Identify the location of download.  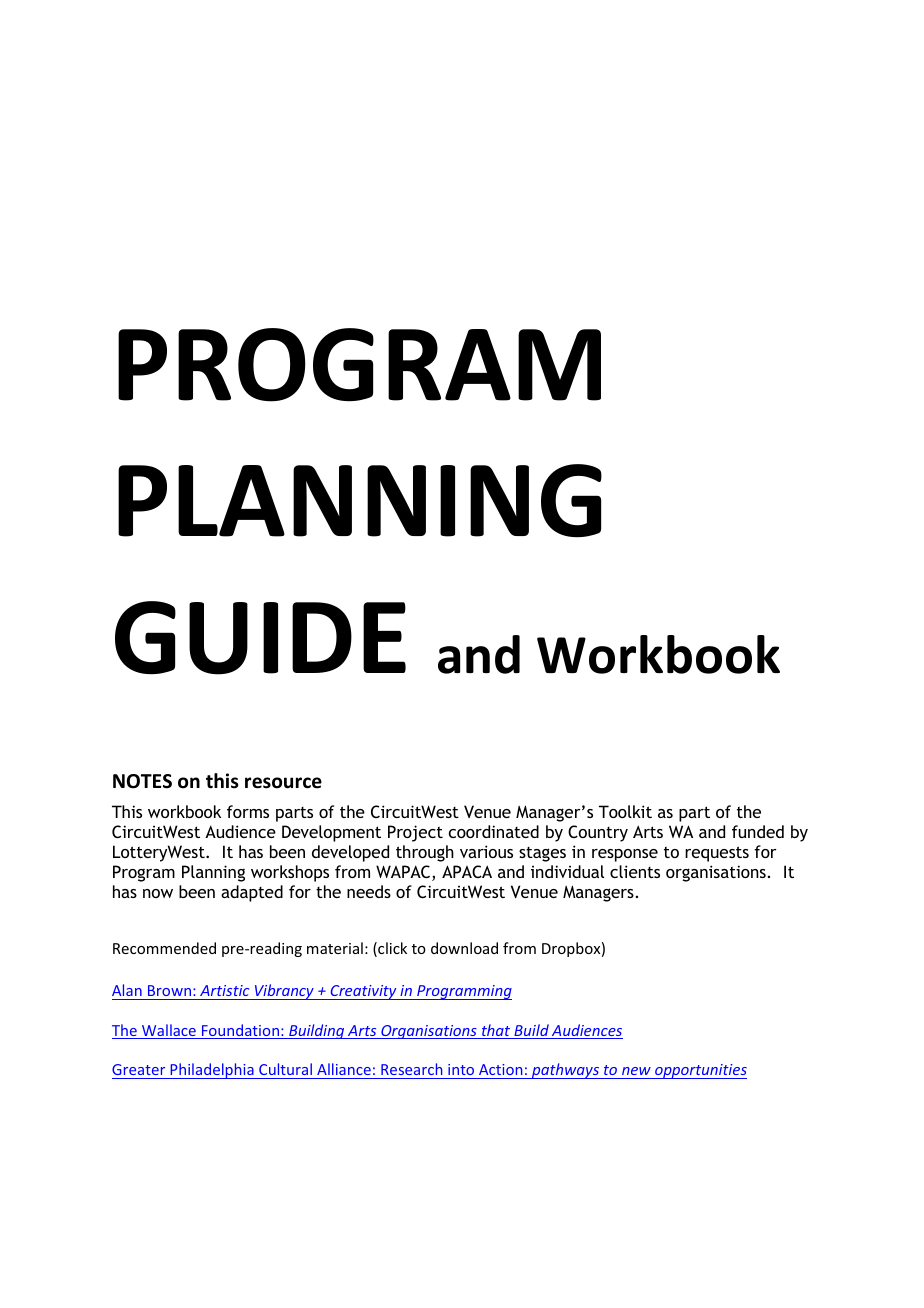
(464, 948).
